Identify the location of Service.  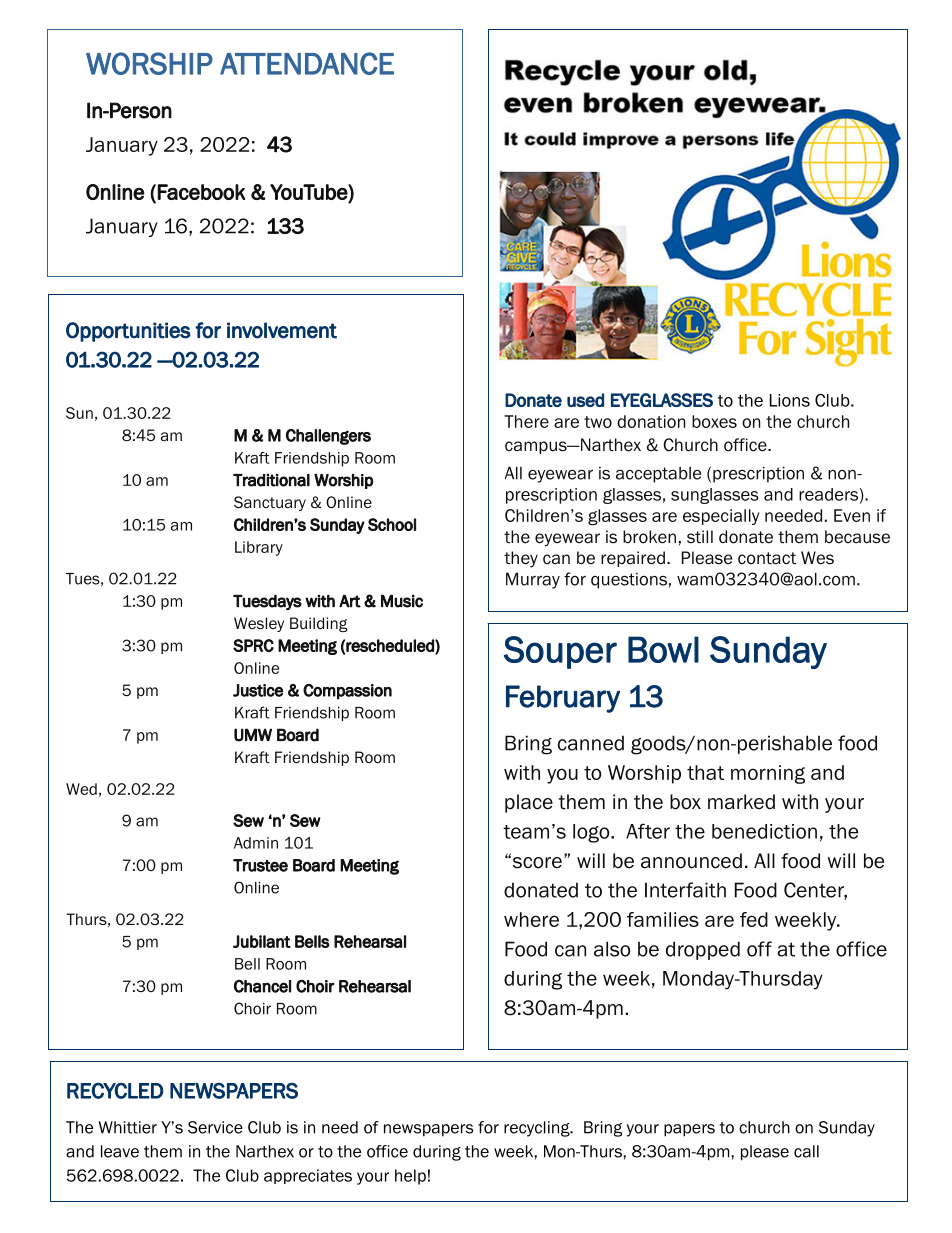
(215, 1127).
